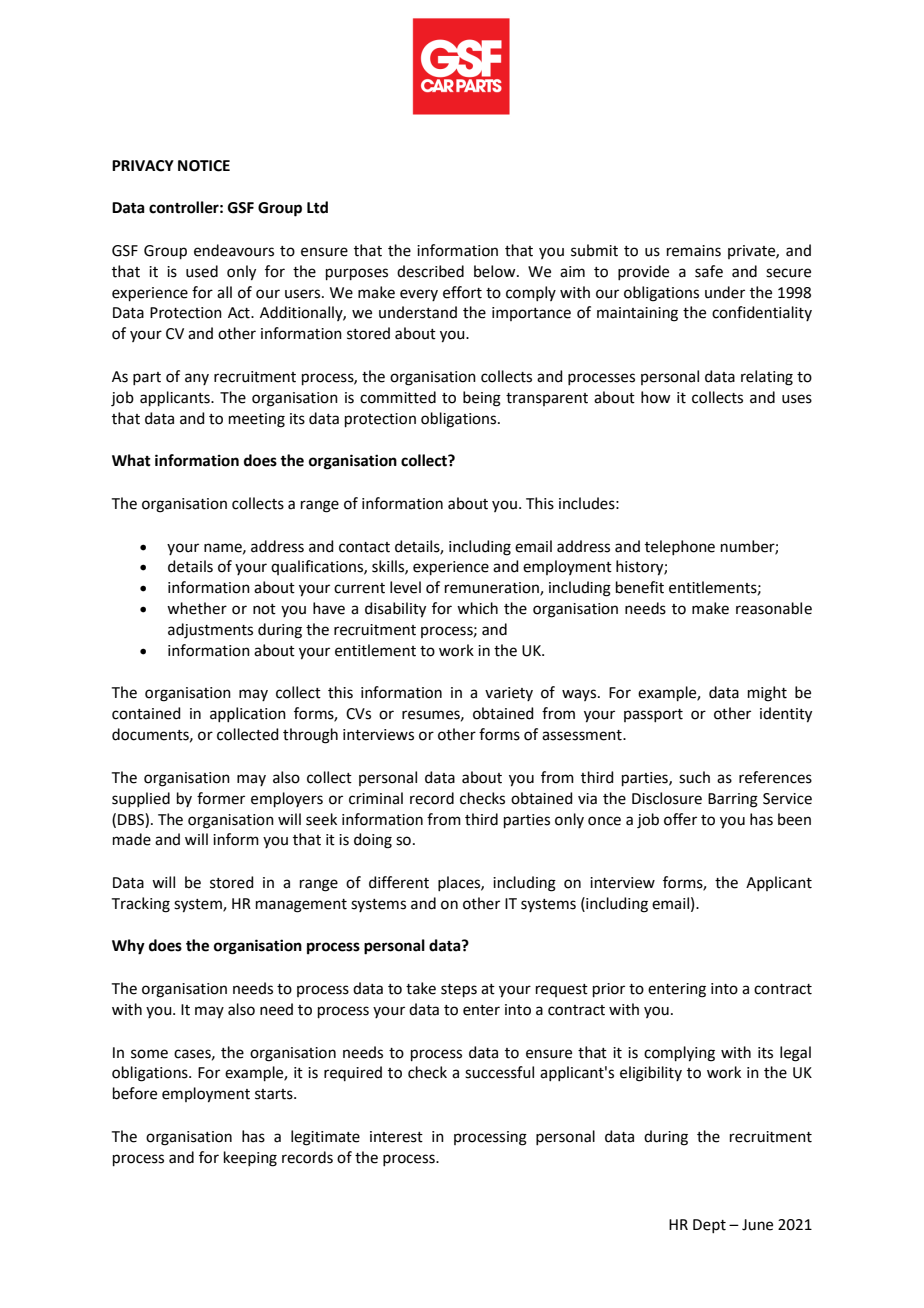 This screenshot has height=1308, width=924. What do you see at coordinates (250, 1159) in the screenshot?
I see `keeping` at bounding box center [250, 1159].
